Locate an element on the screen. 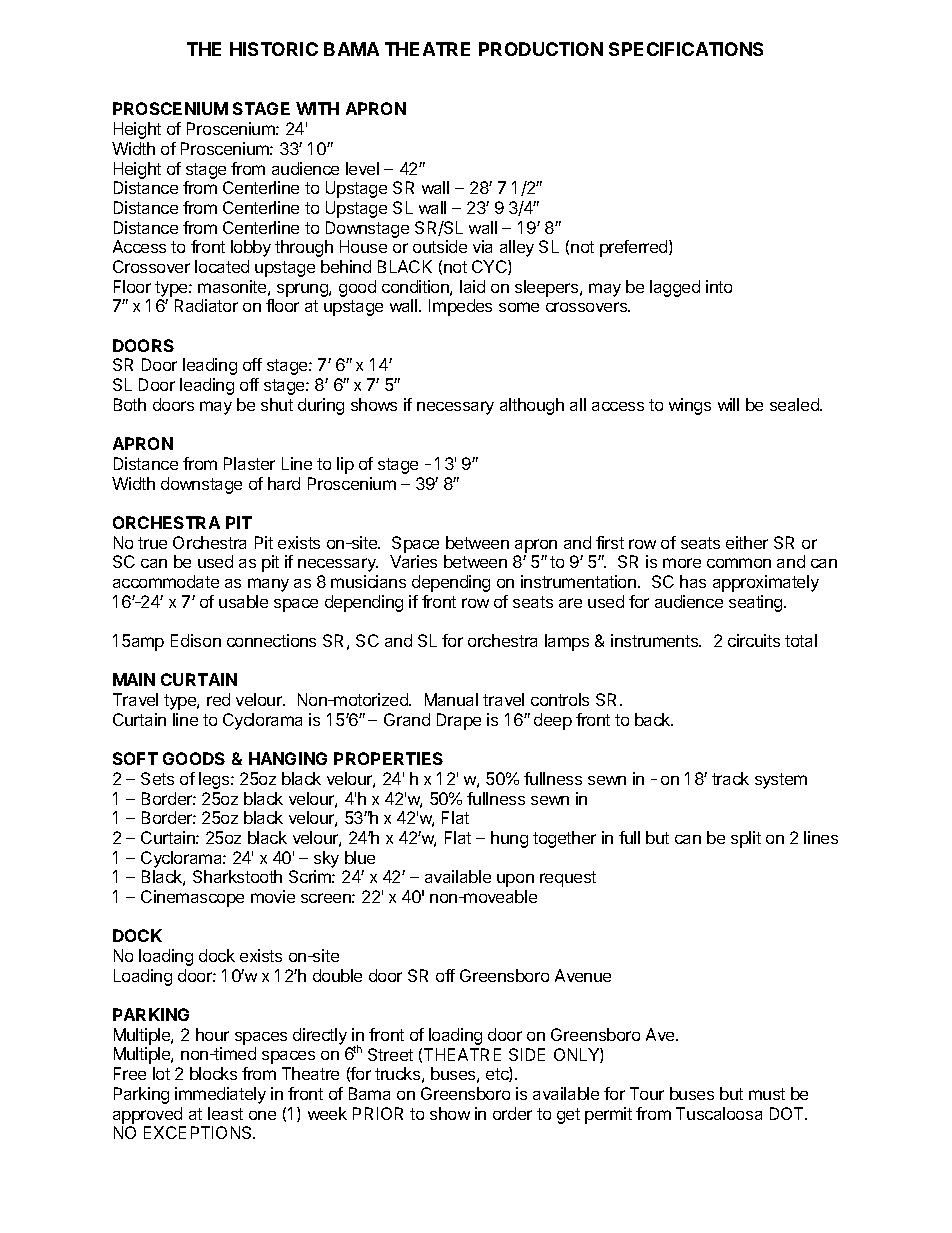 The image size is (952, 1233). PRODUCTION is located at coordinates (541, 49).
